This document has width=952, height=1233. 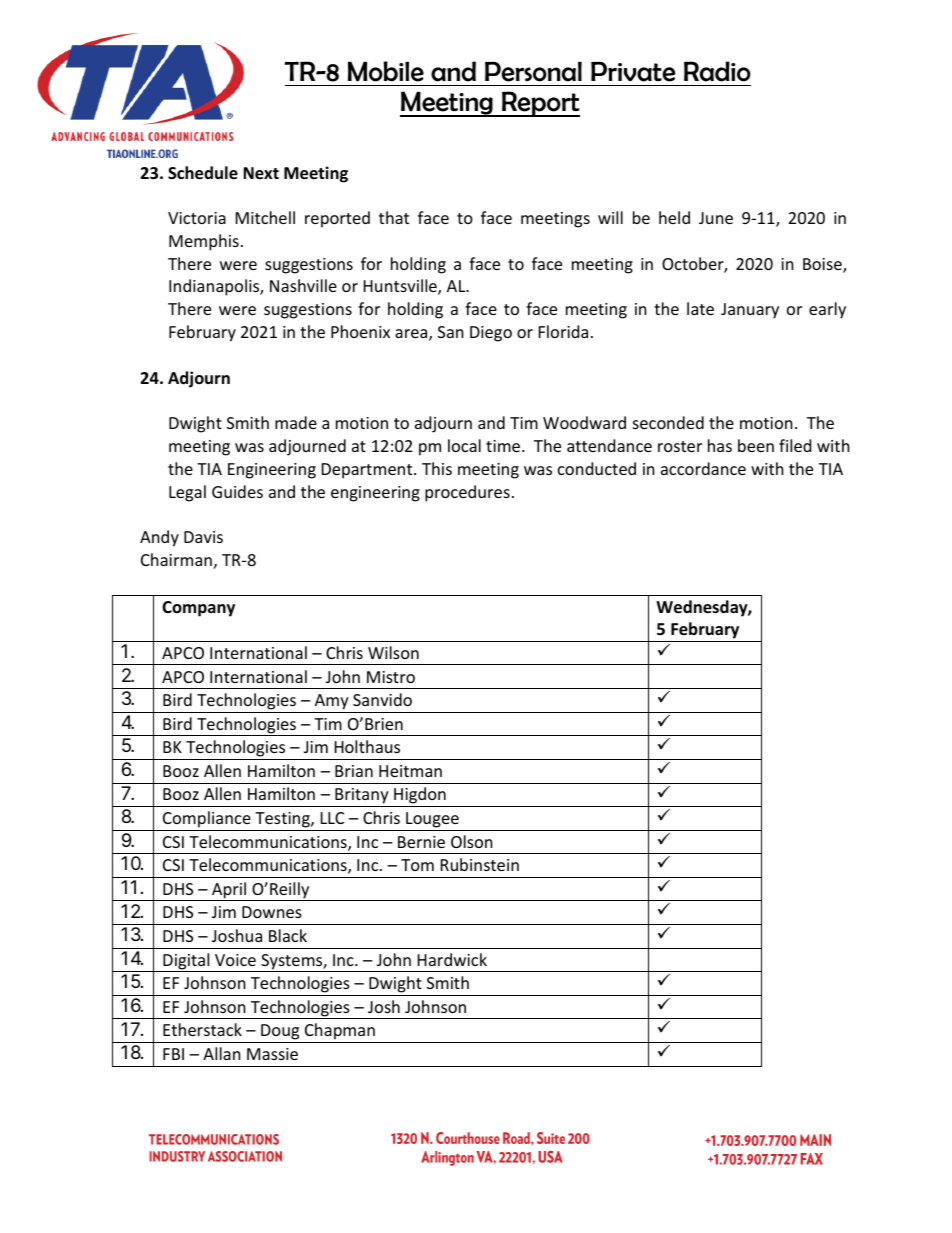 I want to click on Higdon, so click(x=420, y=797).
